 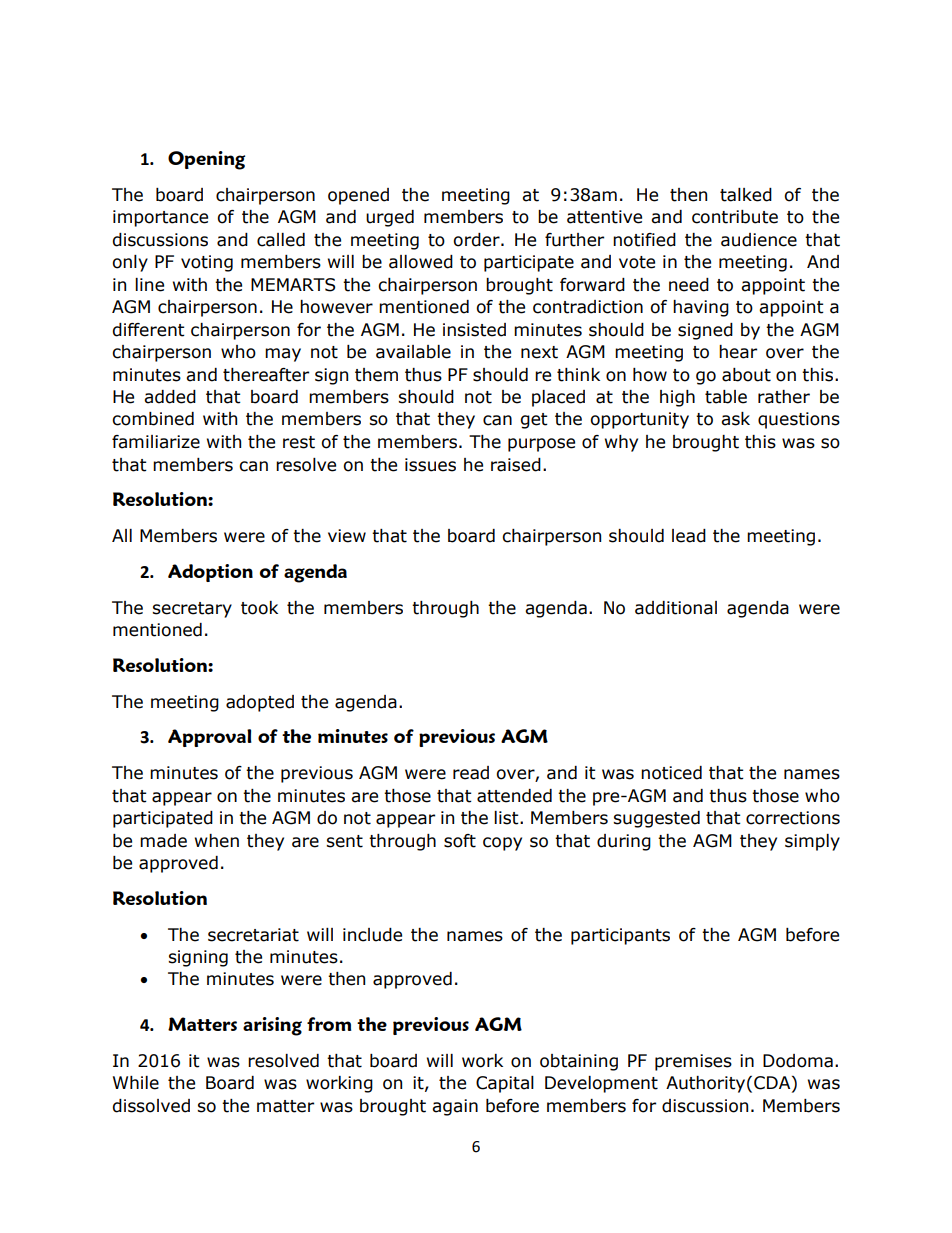 What do you see at coordinates (505, 1084) in the image?
I see `Capital` at bounding box center [505, 1084].
